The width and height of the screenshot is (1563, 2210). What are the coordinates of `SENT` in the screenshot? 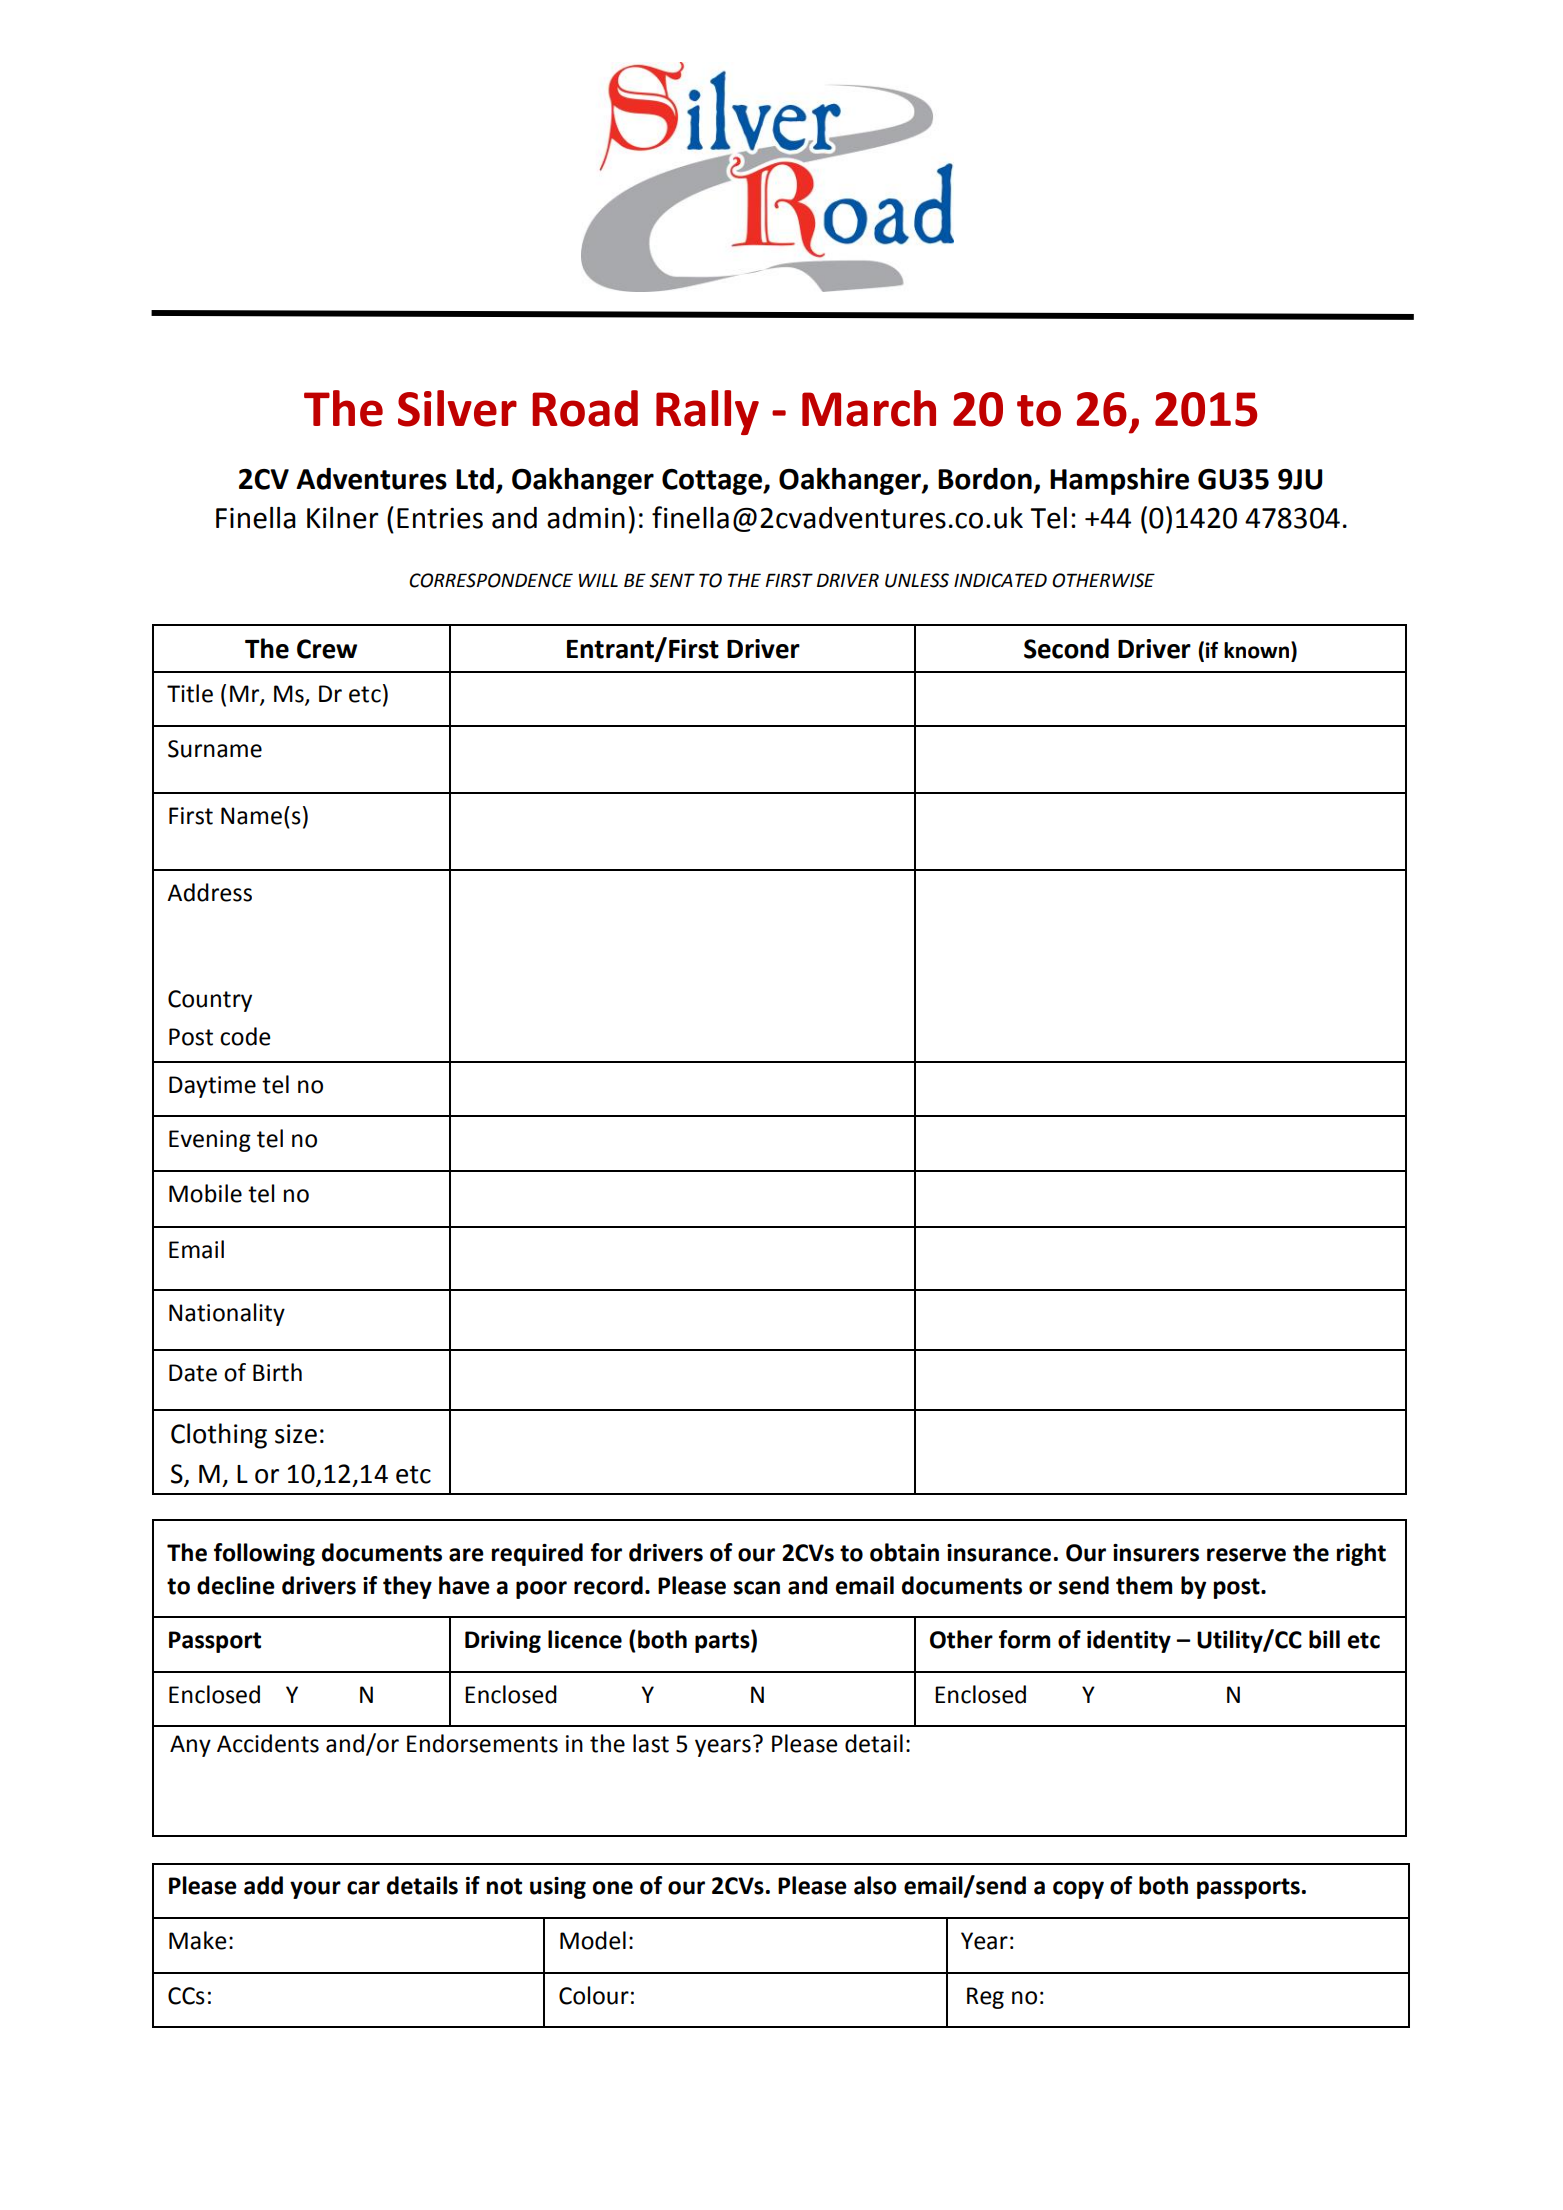 It's located at (672, 580).
